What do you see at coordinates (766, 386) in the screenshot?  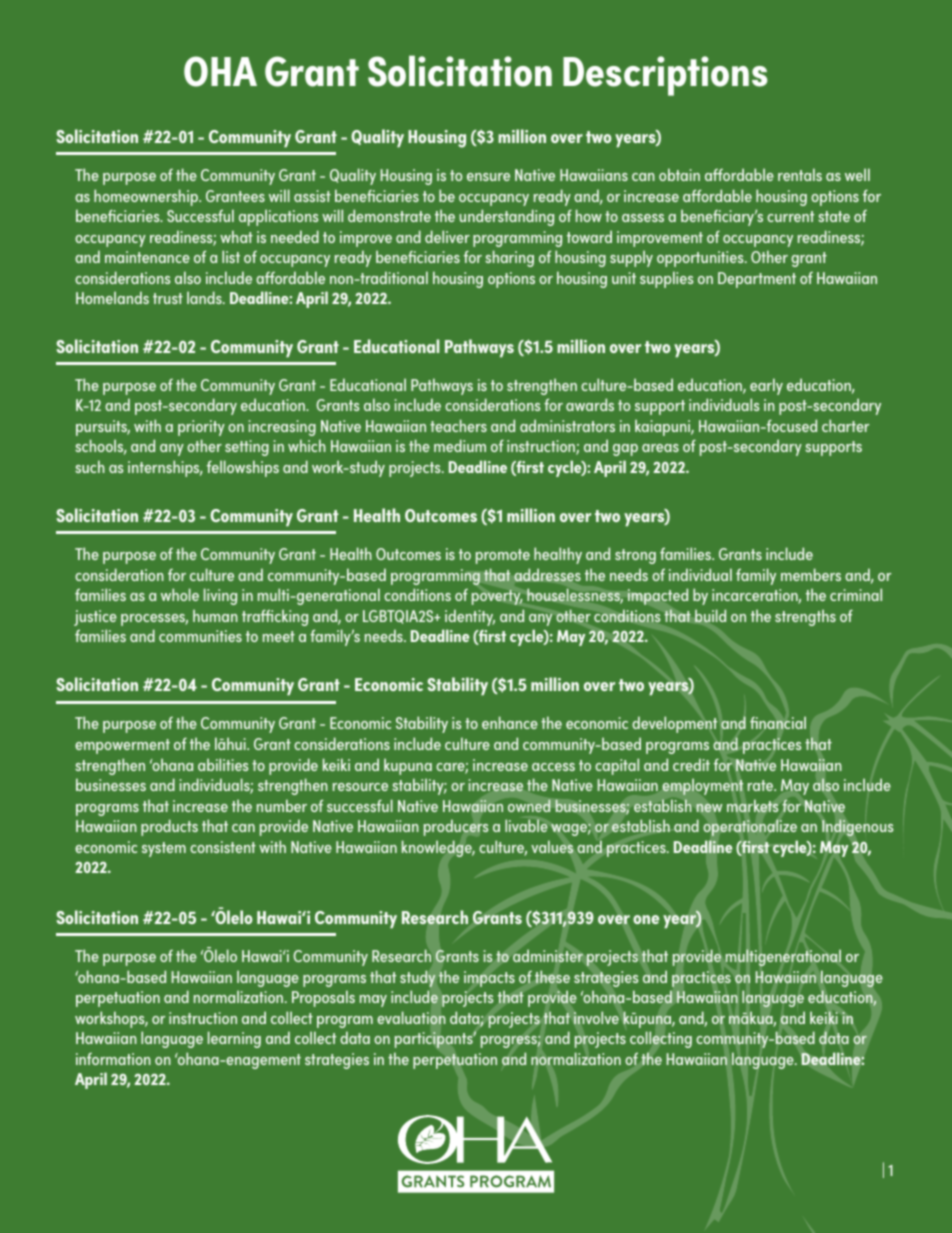 I see `early` at bounding box center [766, 386].
